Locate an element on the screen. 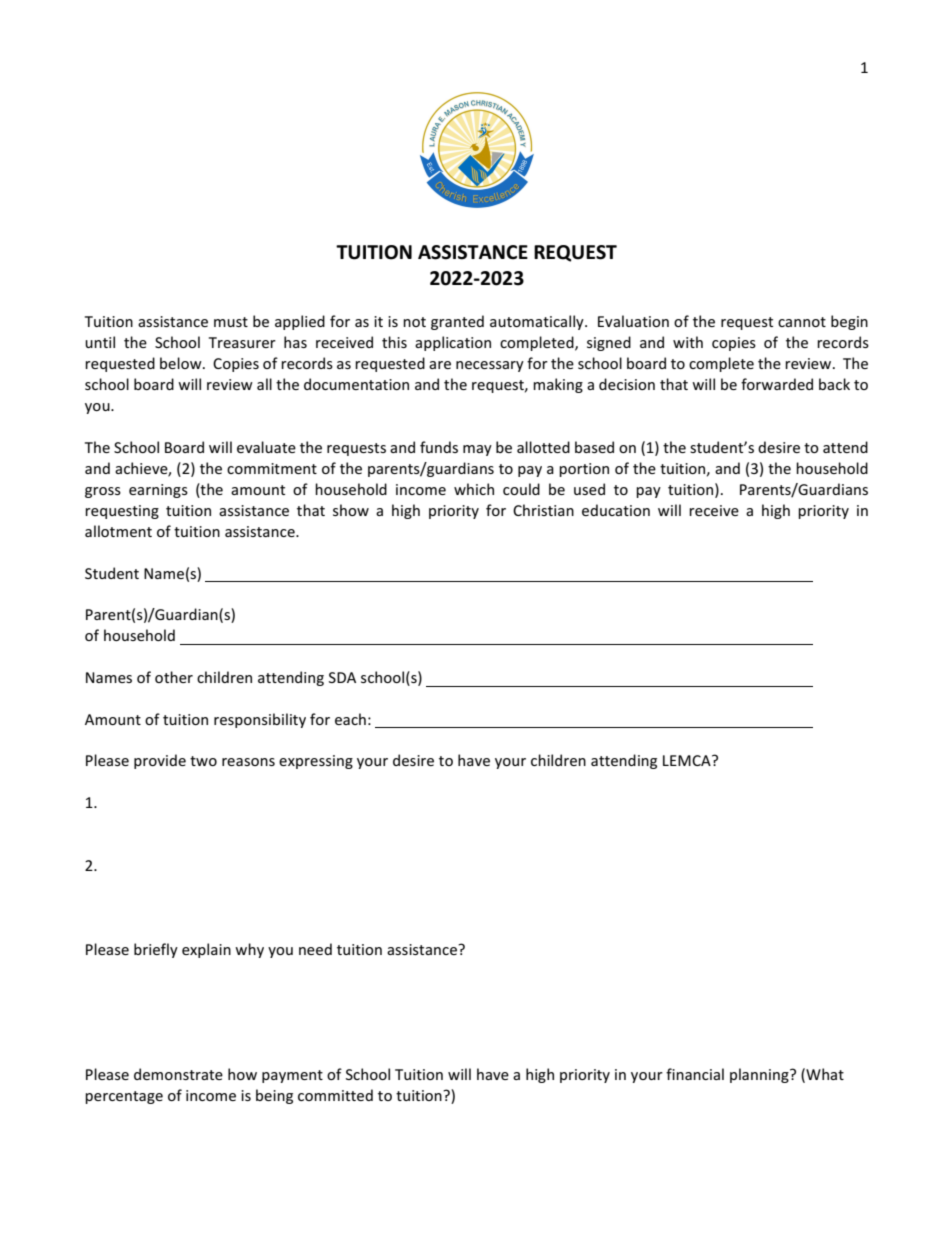 This screenshot has width=952, height=1233. allotment is located at coordinates (118, 531).
